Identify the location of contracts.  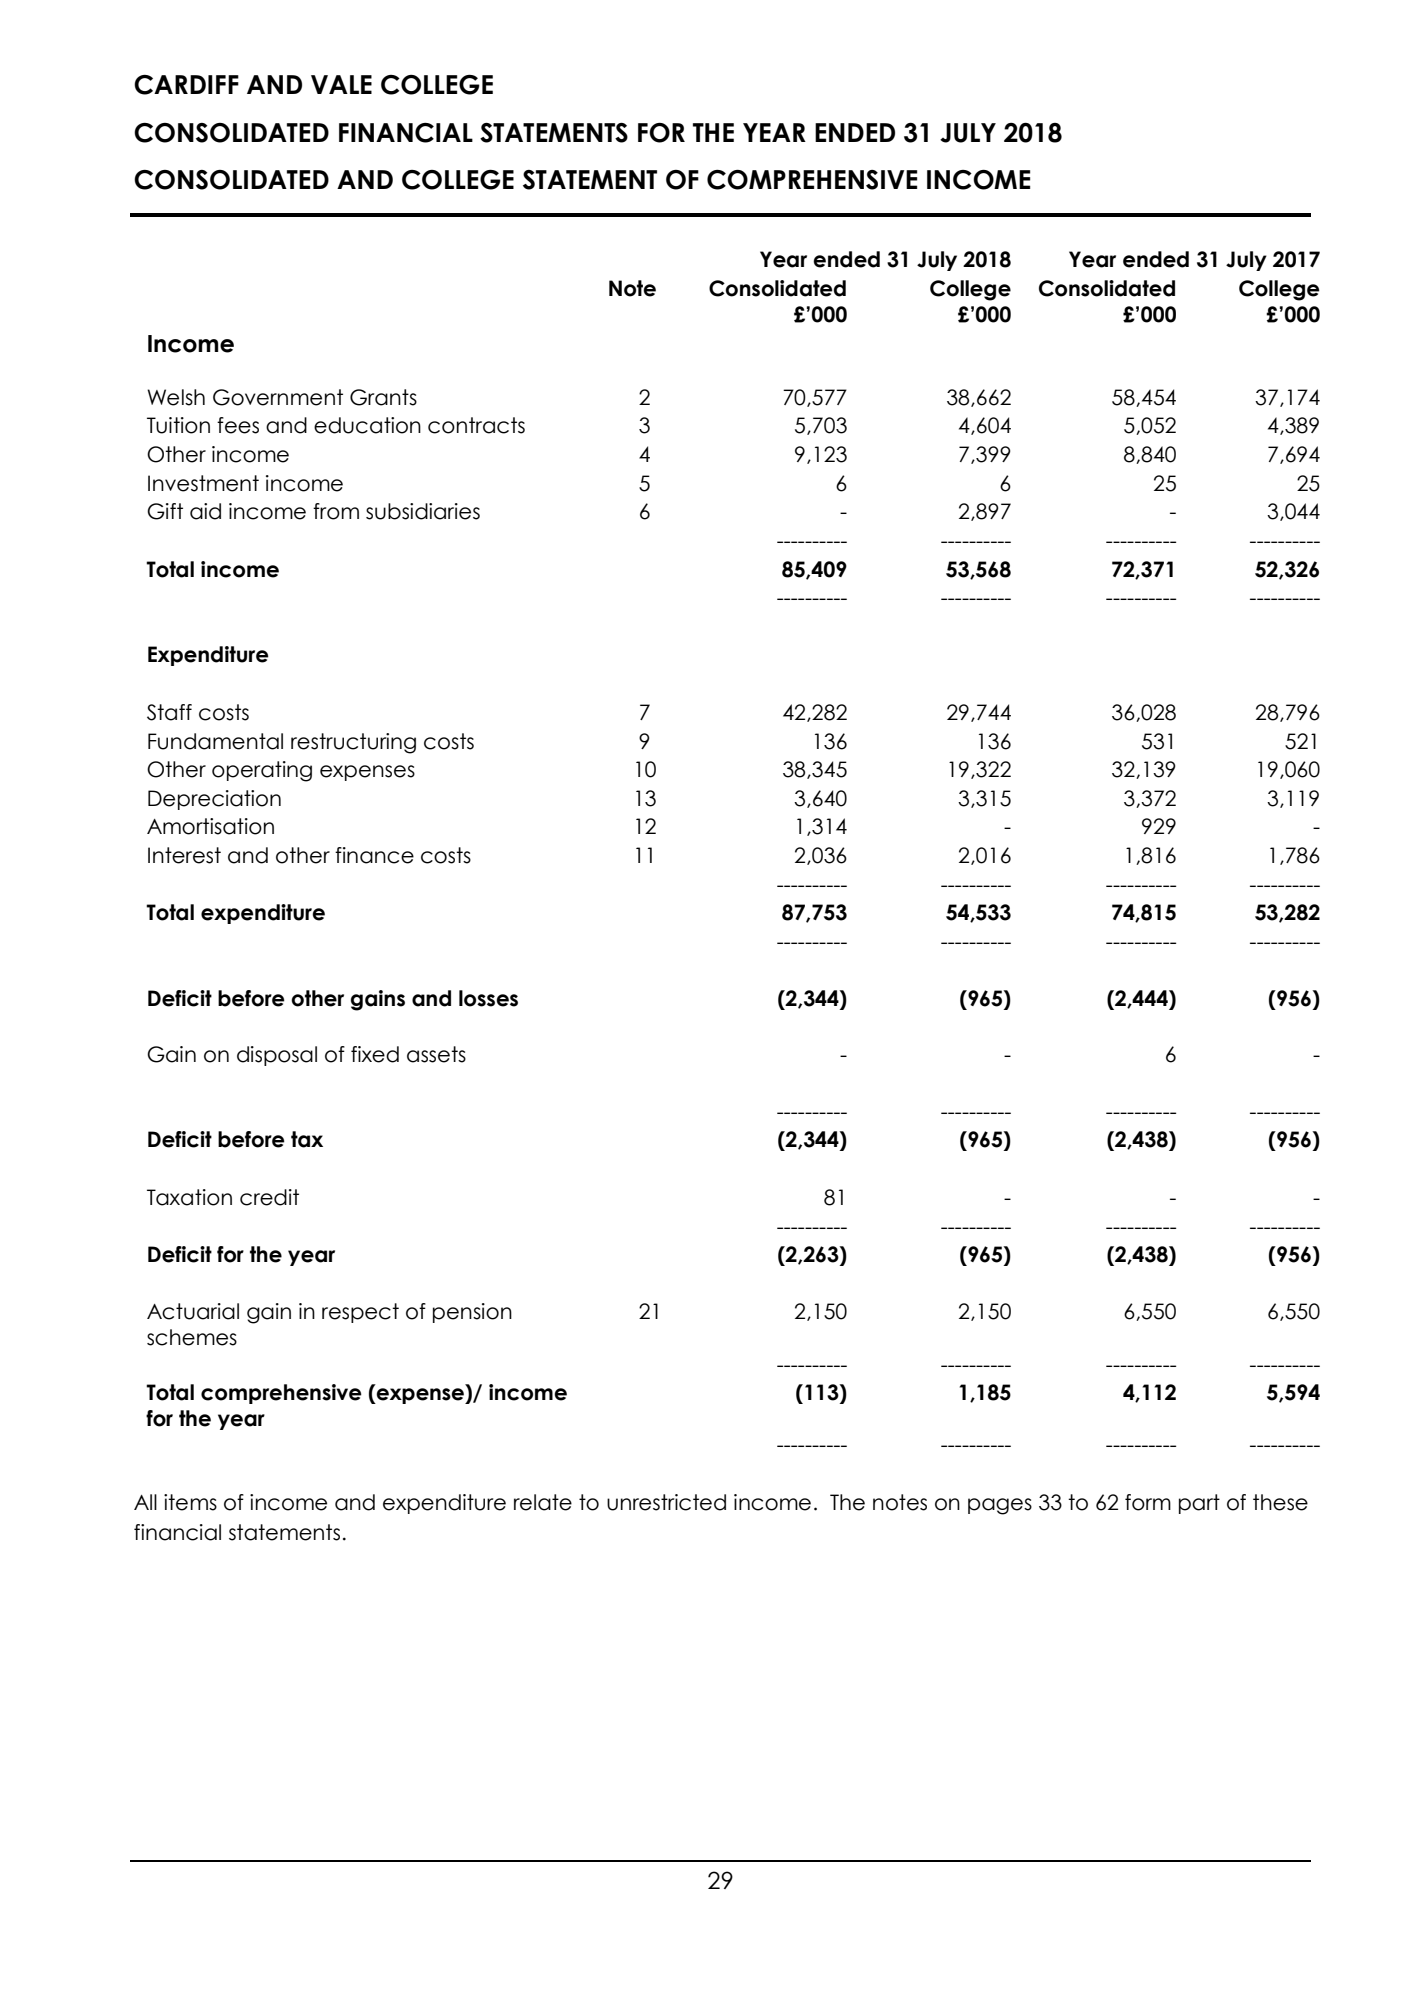
(476, 425).
